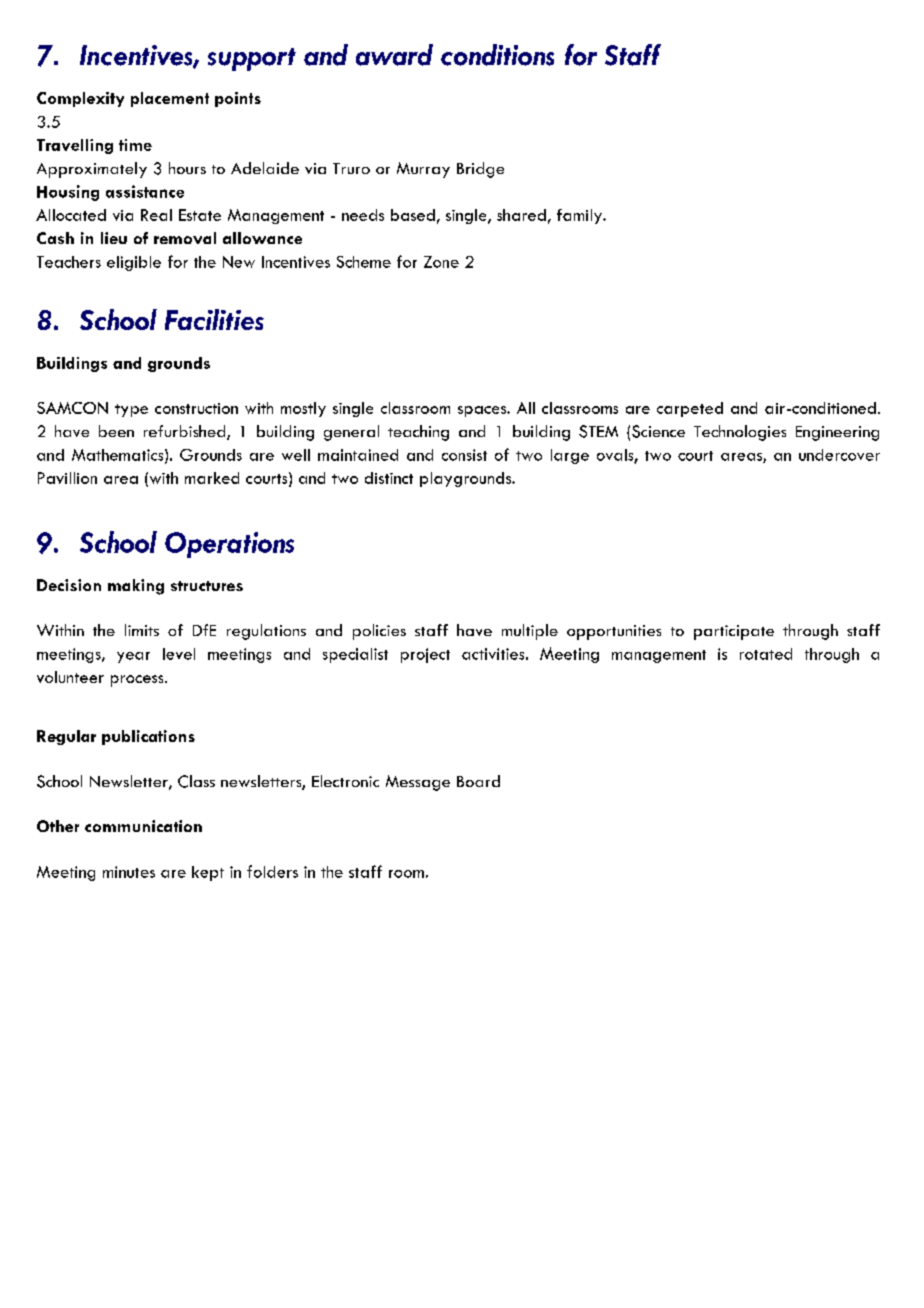 The image size is (924, 1308). What do you see at coordinates (143, 826) in the document?
I see `communication` at bounding box center [143, 826].
